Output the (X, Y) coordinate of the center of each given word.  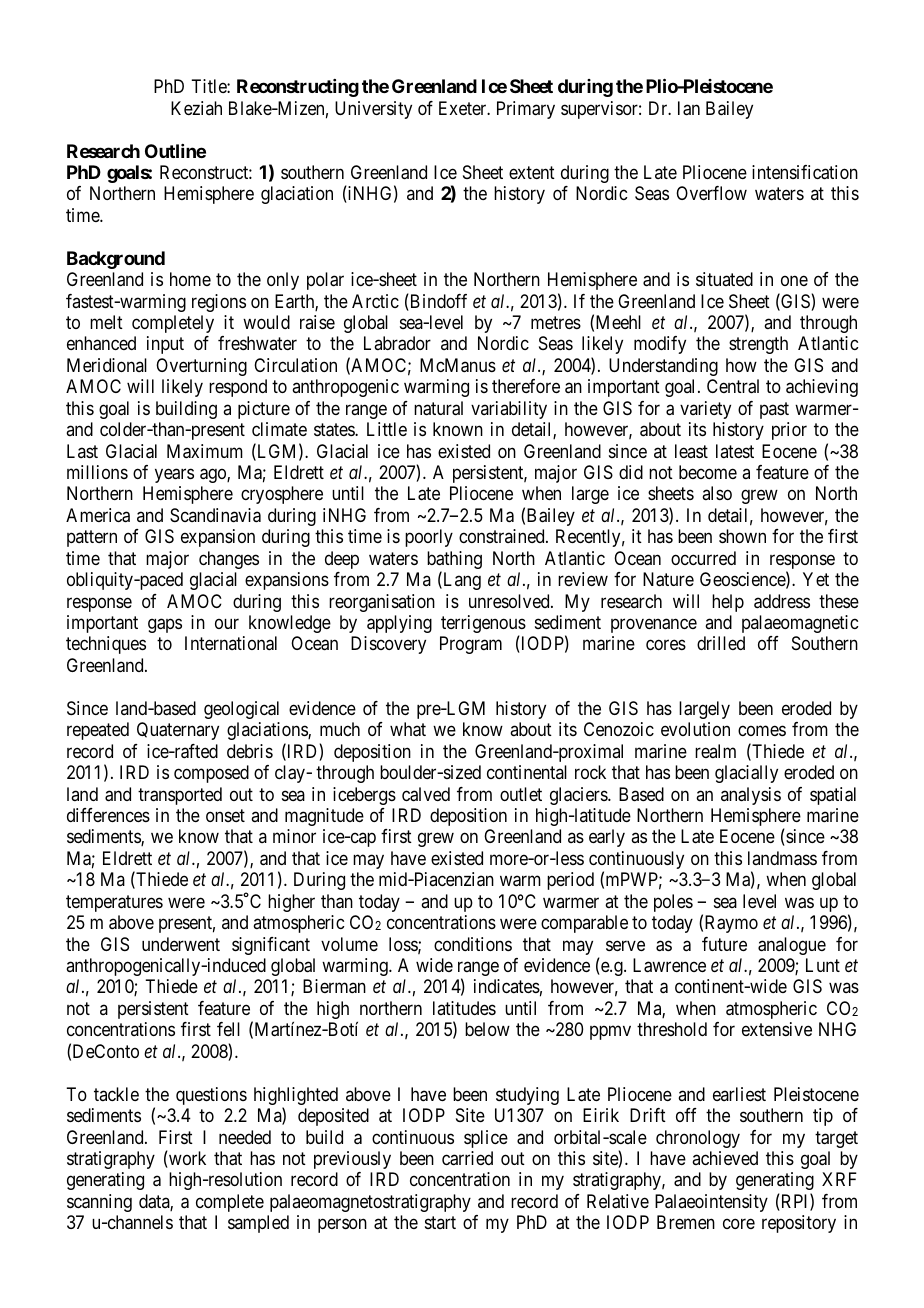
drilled (721, 643)
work (186, 1159)
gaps (165, 625)
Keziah (196, 108)
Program (471, 645)
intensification (805, 172)
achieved (725, 1158)
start (440, 1223)
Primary (526, 110)
